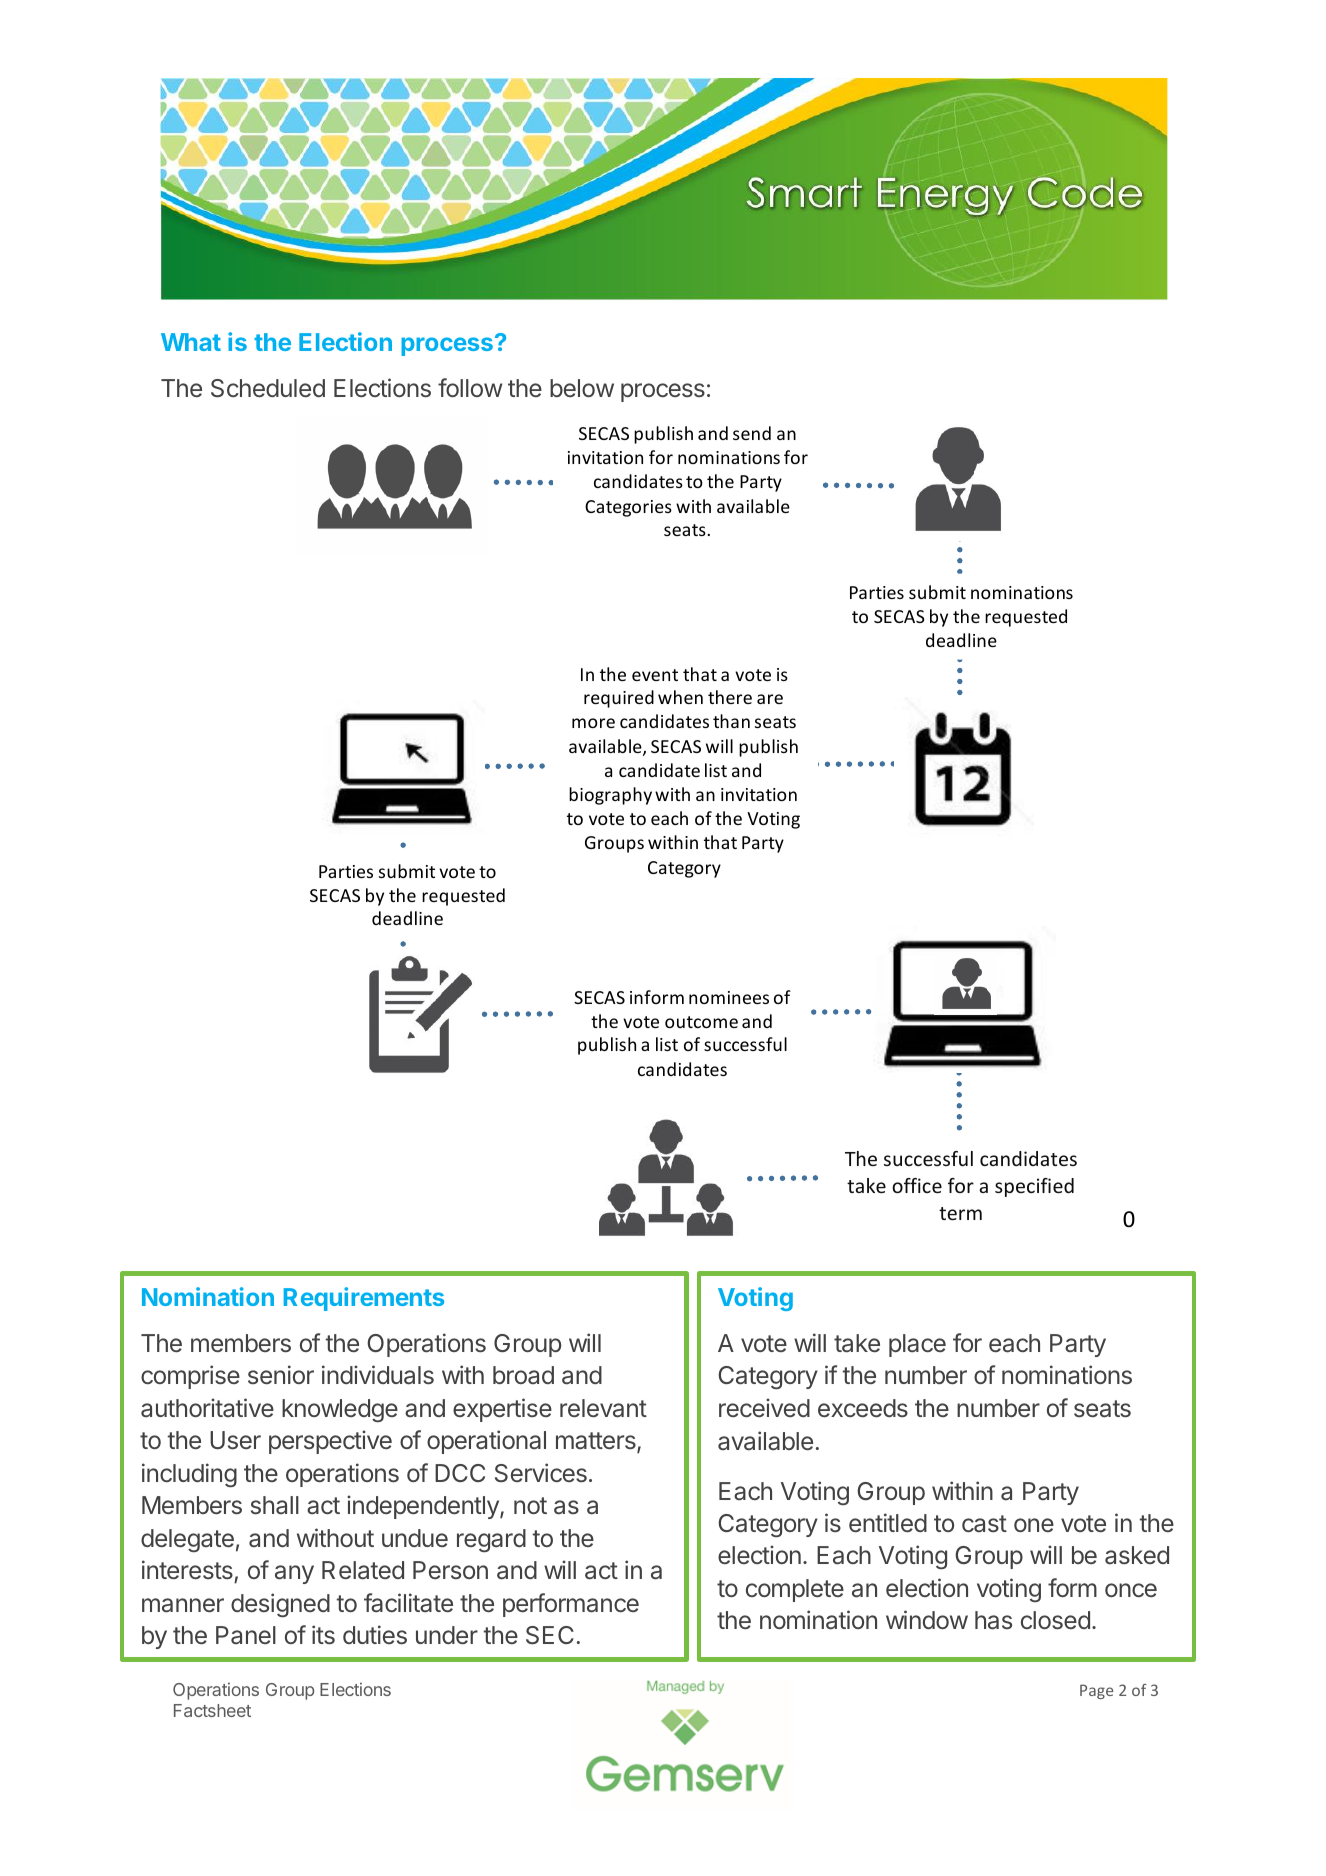  I want to click on send, so click(752, 433).
